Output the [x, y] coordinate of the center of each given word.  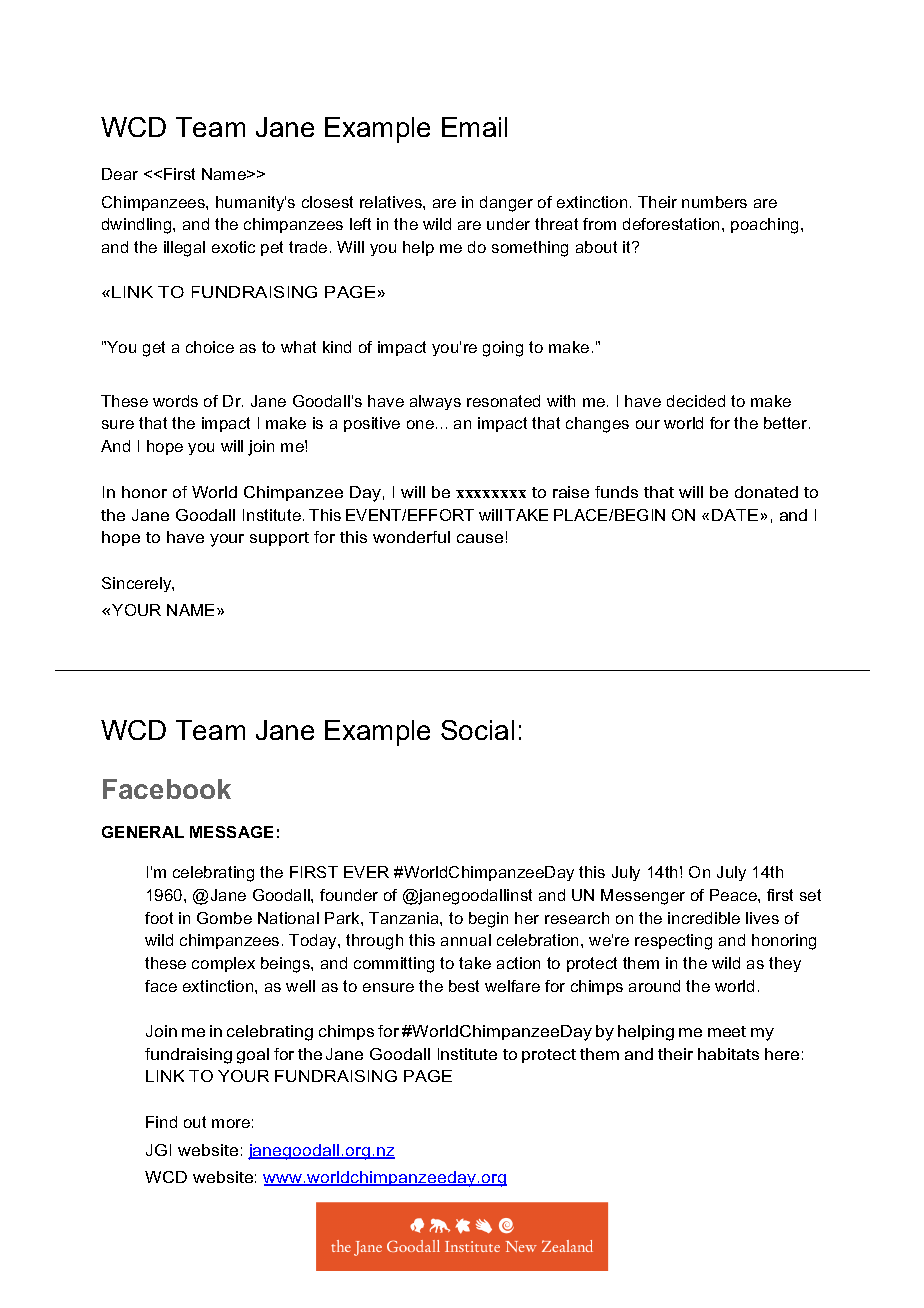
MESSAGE [231, 832]
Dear [120, 174]
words [175, 401]
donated [766, 492]
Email [474, 127]
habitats [728, 1054]
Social [477, 730]
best [464, 986]
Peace [734, 895]
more [231, 1123]
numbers [714, 202]
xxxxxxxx [491, 494]
